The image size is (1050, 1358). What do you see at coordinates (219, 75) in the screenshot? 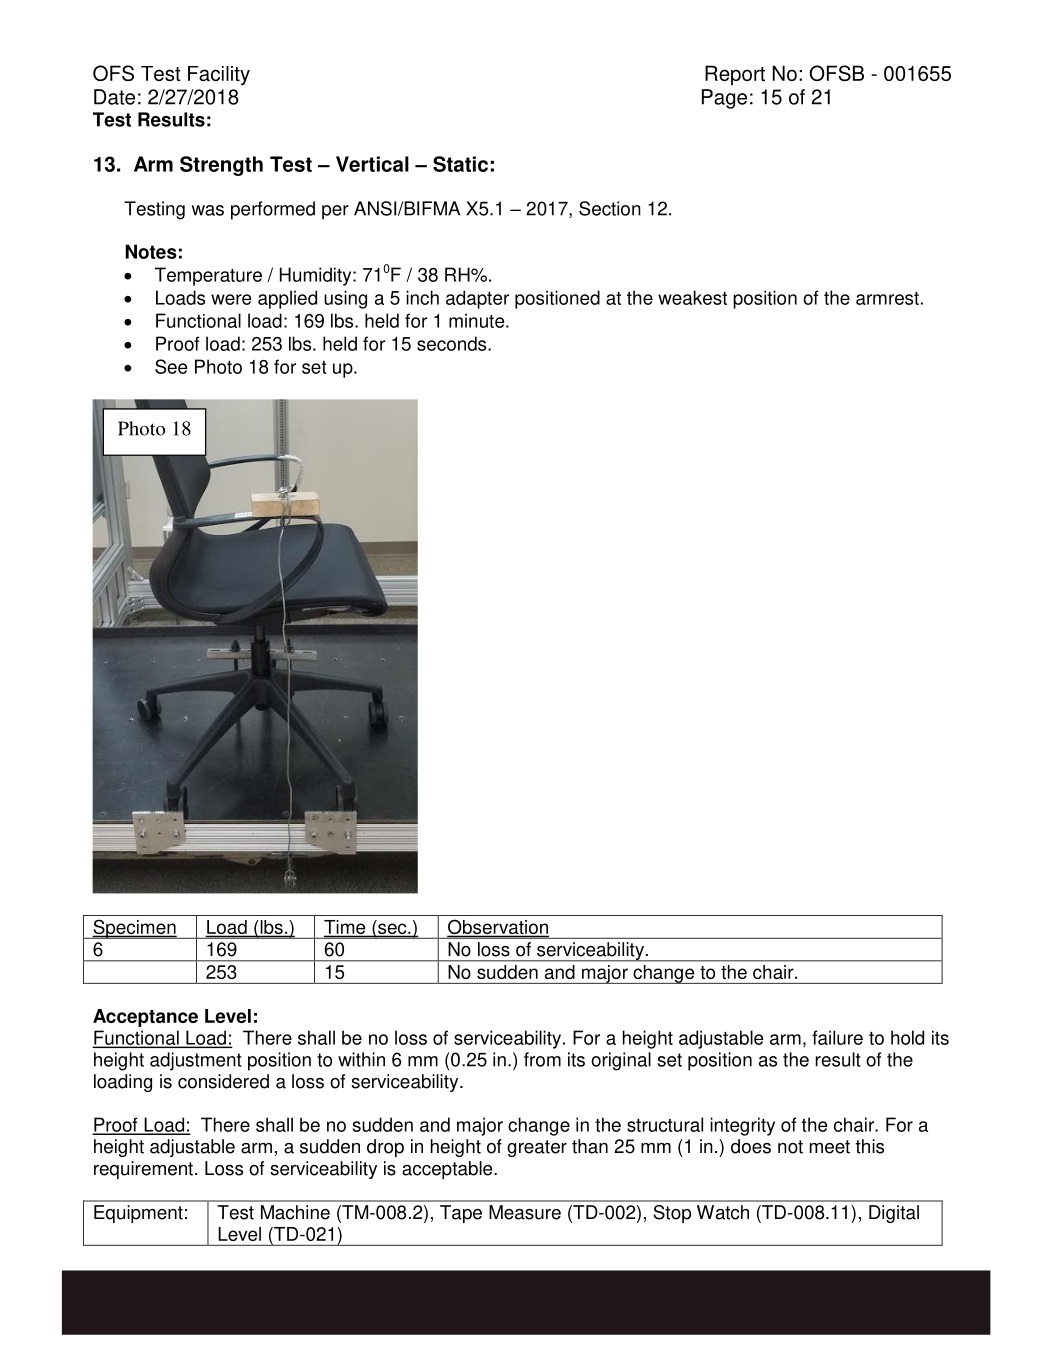
I see `Facility` at bounding box center [219, 75].
